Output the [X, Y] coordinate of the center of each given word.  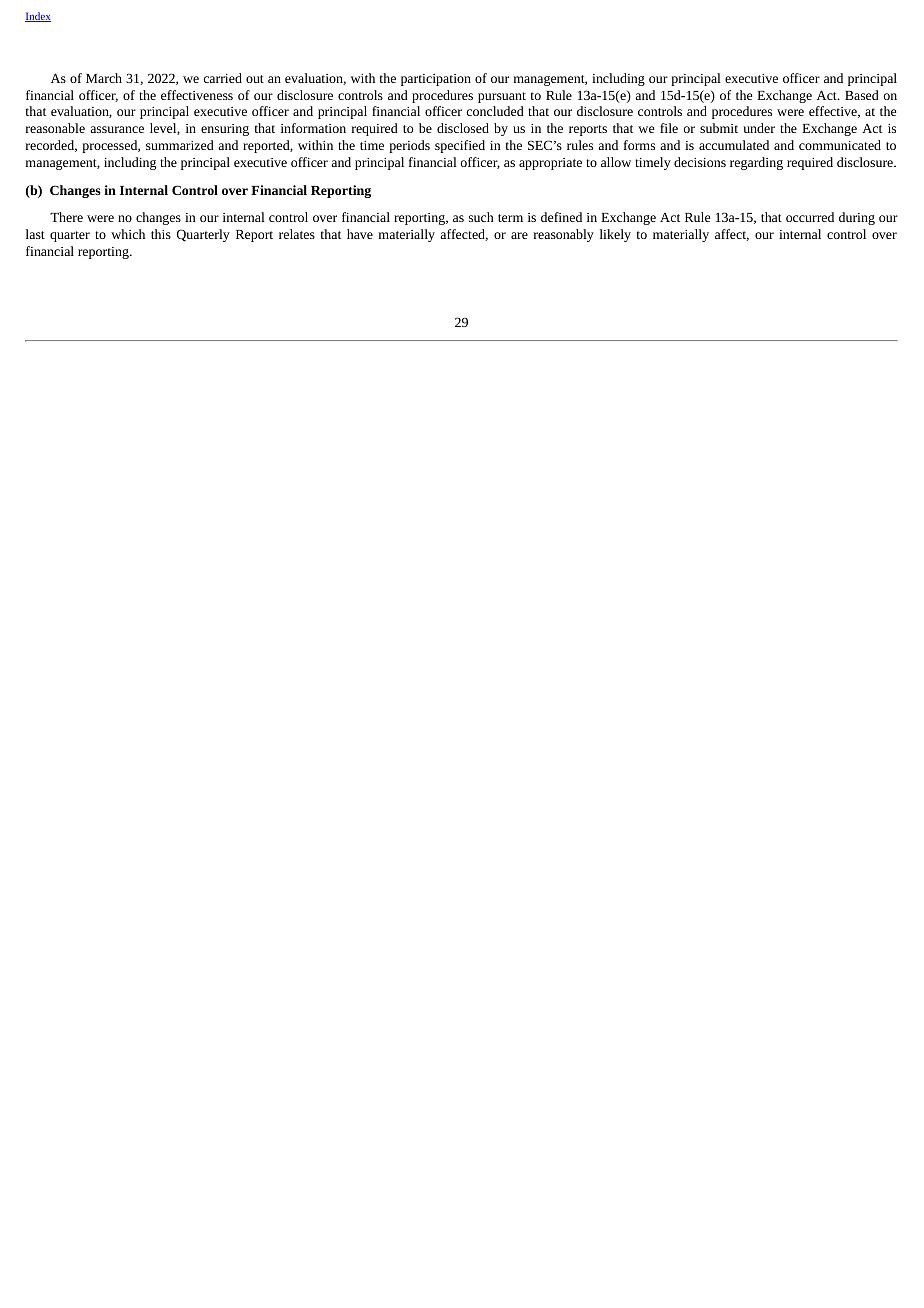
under [759, 128]
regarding [756, 163]
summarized [180, 145]
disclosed [463, 128]
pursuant [502, 97]
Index [38, 17]
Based [862, 95]
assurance [117, 129]
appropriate [550, 164]
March [104, 78]
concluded [495, 111]
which [128, 234]
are [519, 235]
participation [436, 80]
